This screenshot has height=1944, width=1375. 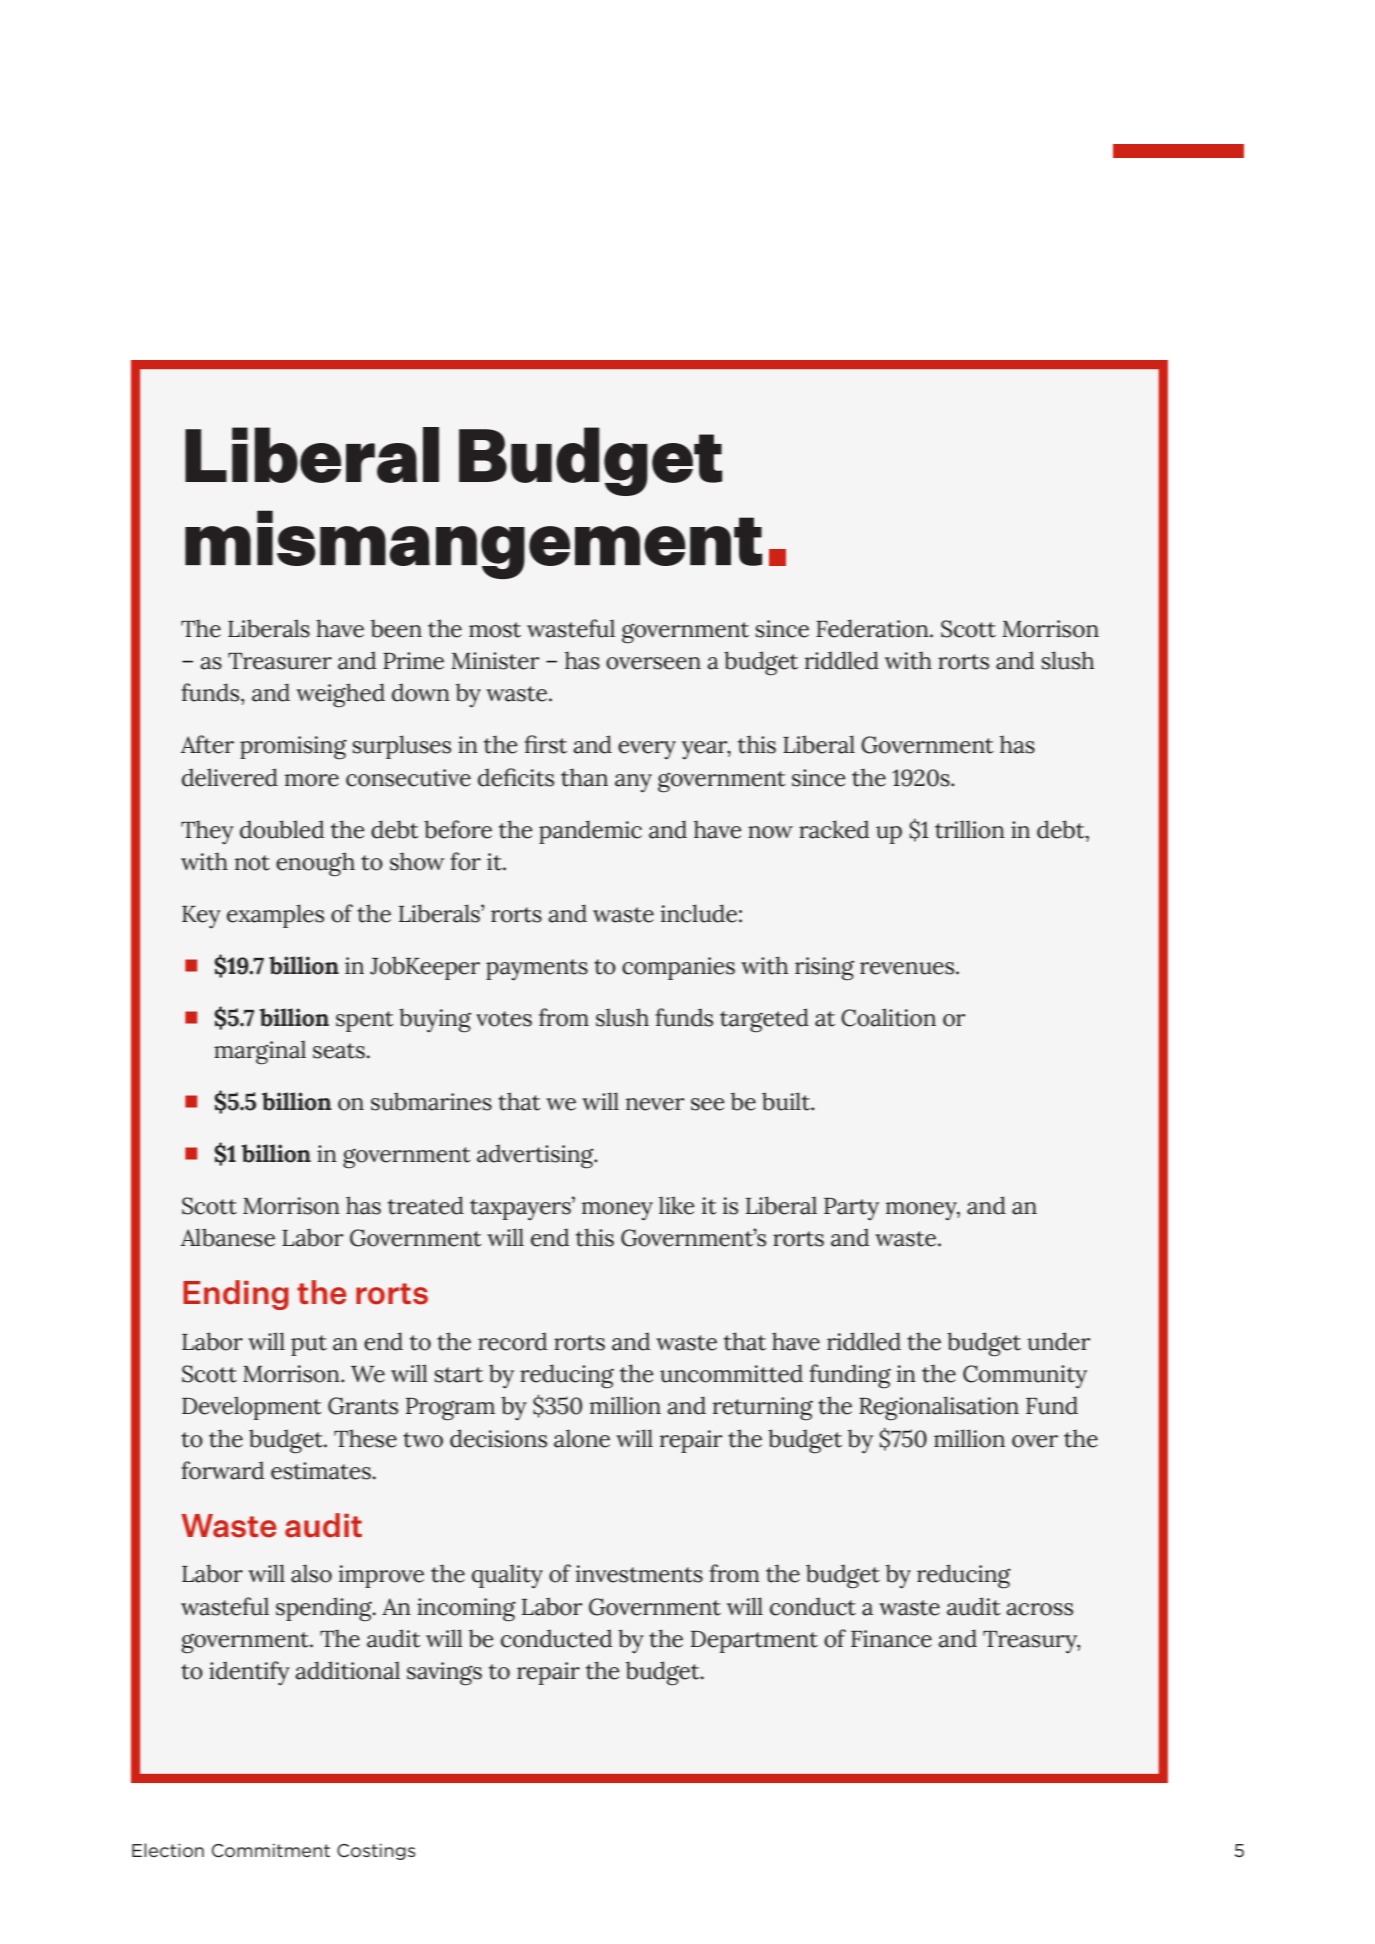 What do you see at coordinates (271, 1850) in the screenshot?
I see `Commitment` at bounding box center [271, 1850].
